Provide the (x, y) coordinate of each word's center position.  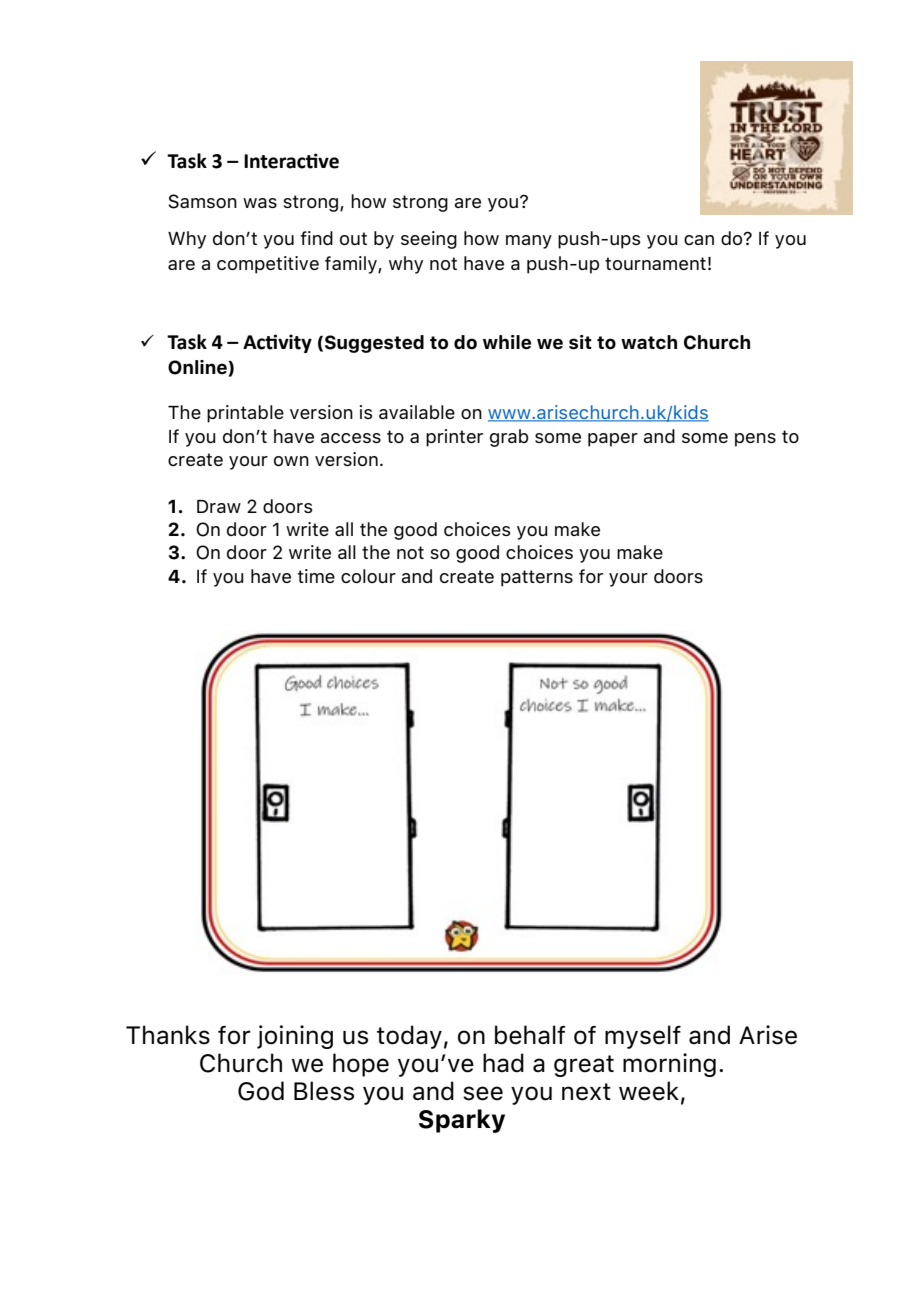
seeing (429, 240)
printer (454, 438)
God (261, 1091)
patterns (537, 578)
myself (643, 1037)
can (699, 240)
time (316, 576)
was (260, 203)
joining (295, 1037)
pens (755, 440)
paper (613, 440)
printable (245, 414)
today (409, 1037)
